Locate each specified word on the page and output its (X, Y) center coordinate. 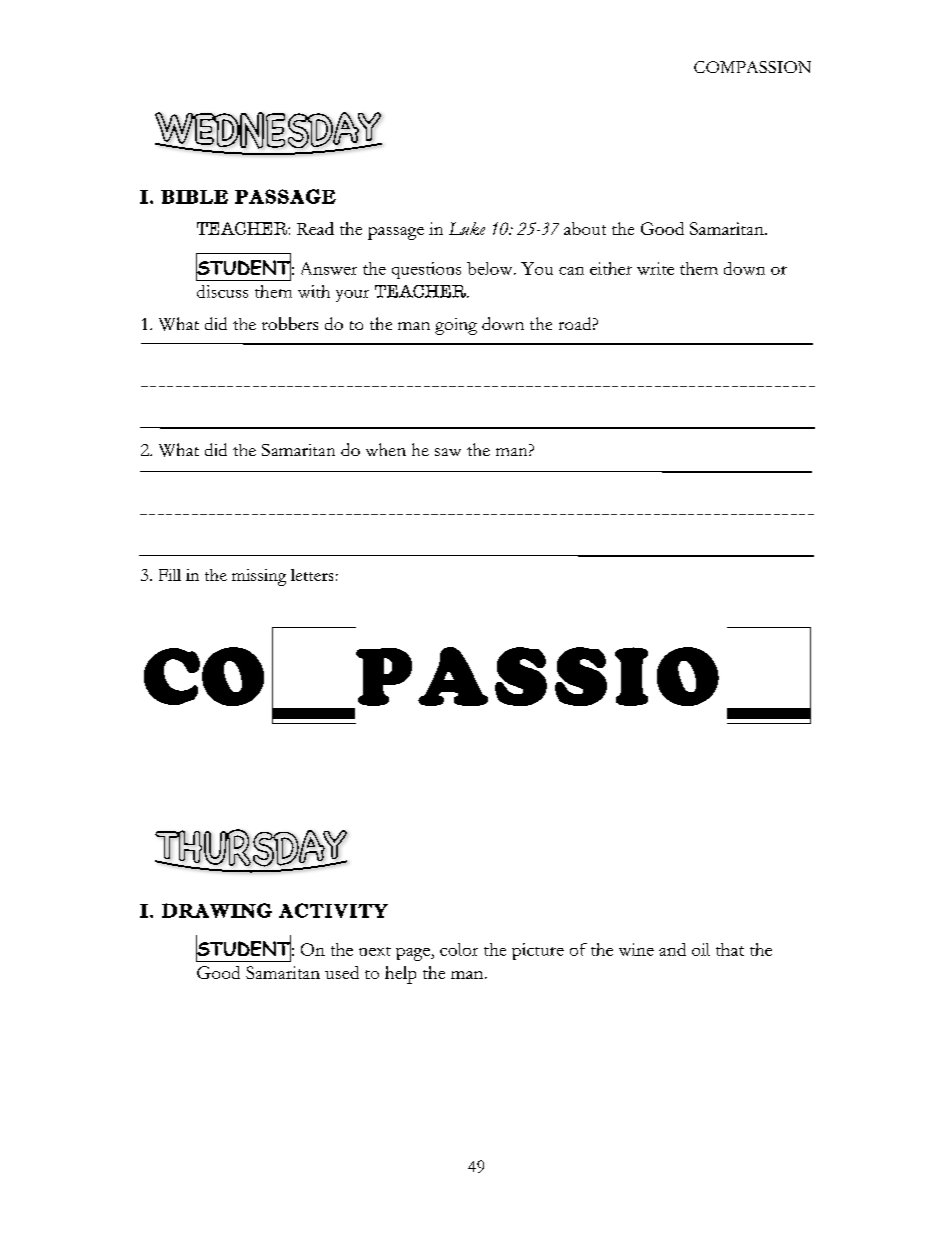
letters (312, 575)
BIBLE (194, 197)
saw (448, 452)
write (655, 268)
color (459, 949)
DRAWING (217, 910)
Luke (467, 228)
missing (259, 577)
